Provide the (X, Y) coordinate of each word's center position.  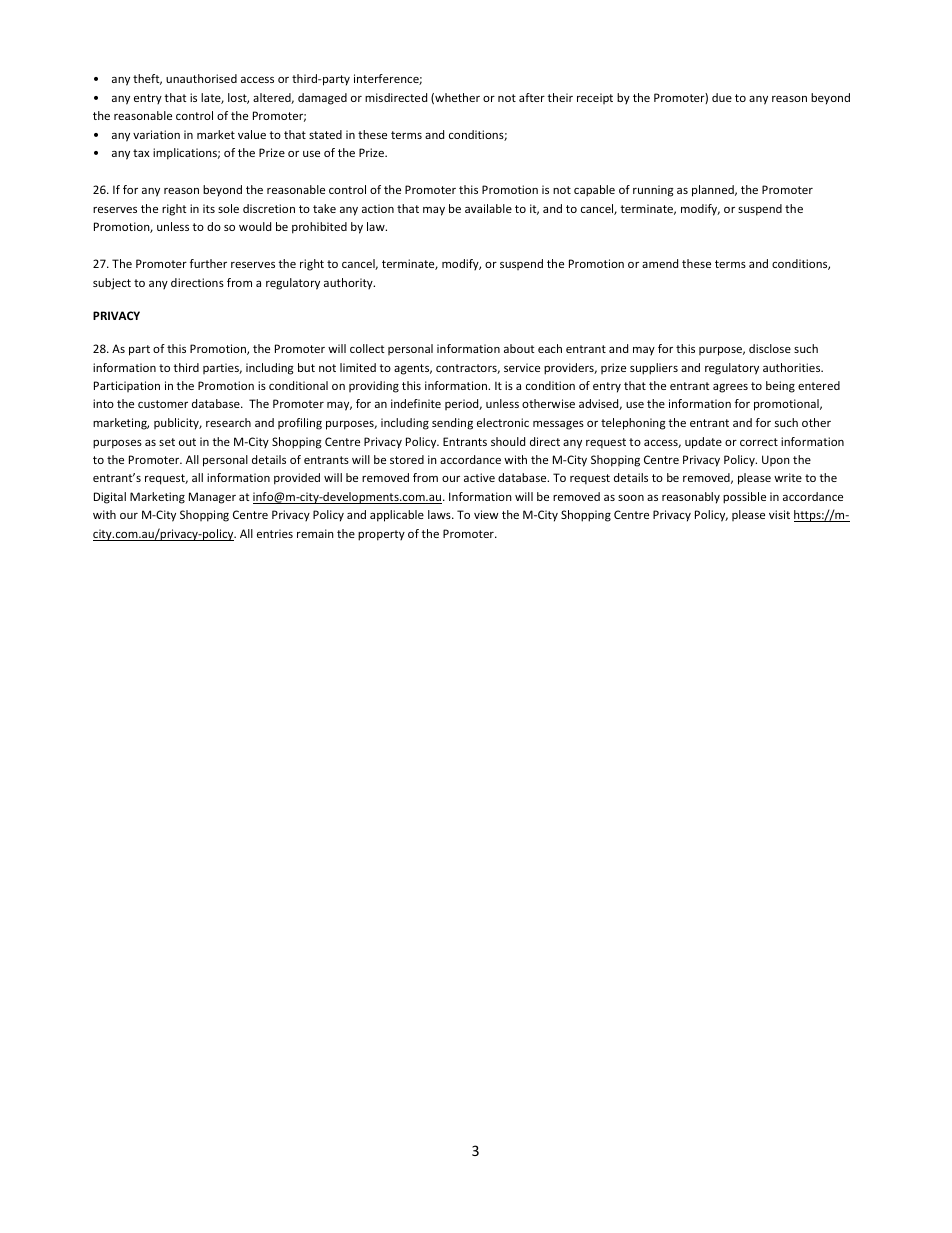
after (532, 97)
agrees (730, 388)
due (722, 97)
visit (779, 514)
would (255, 226)
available (488, 208)
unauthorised (201, 78)
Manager (212, 498)
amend (660, 263)
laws (440, 514)
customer (163, 404)
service (522, 367)
